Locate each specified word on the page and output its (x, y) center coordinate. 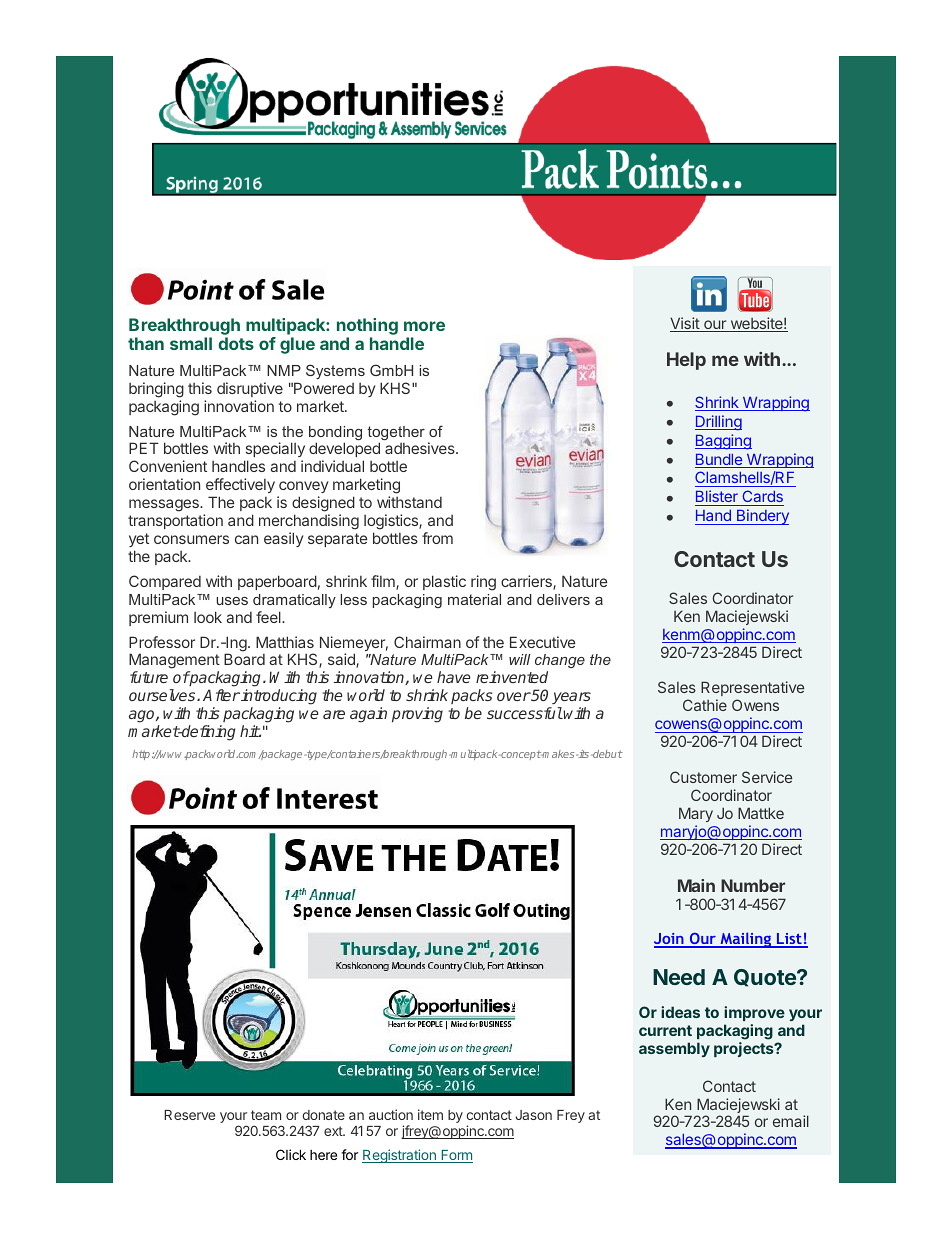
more (424, 326)
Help (686, 361)
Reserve (189, 1115)
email (791, 1121)
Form (456, 1156)
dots (236, 343)
